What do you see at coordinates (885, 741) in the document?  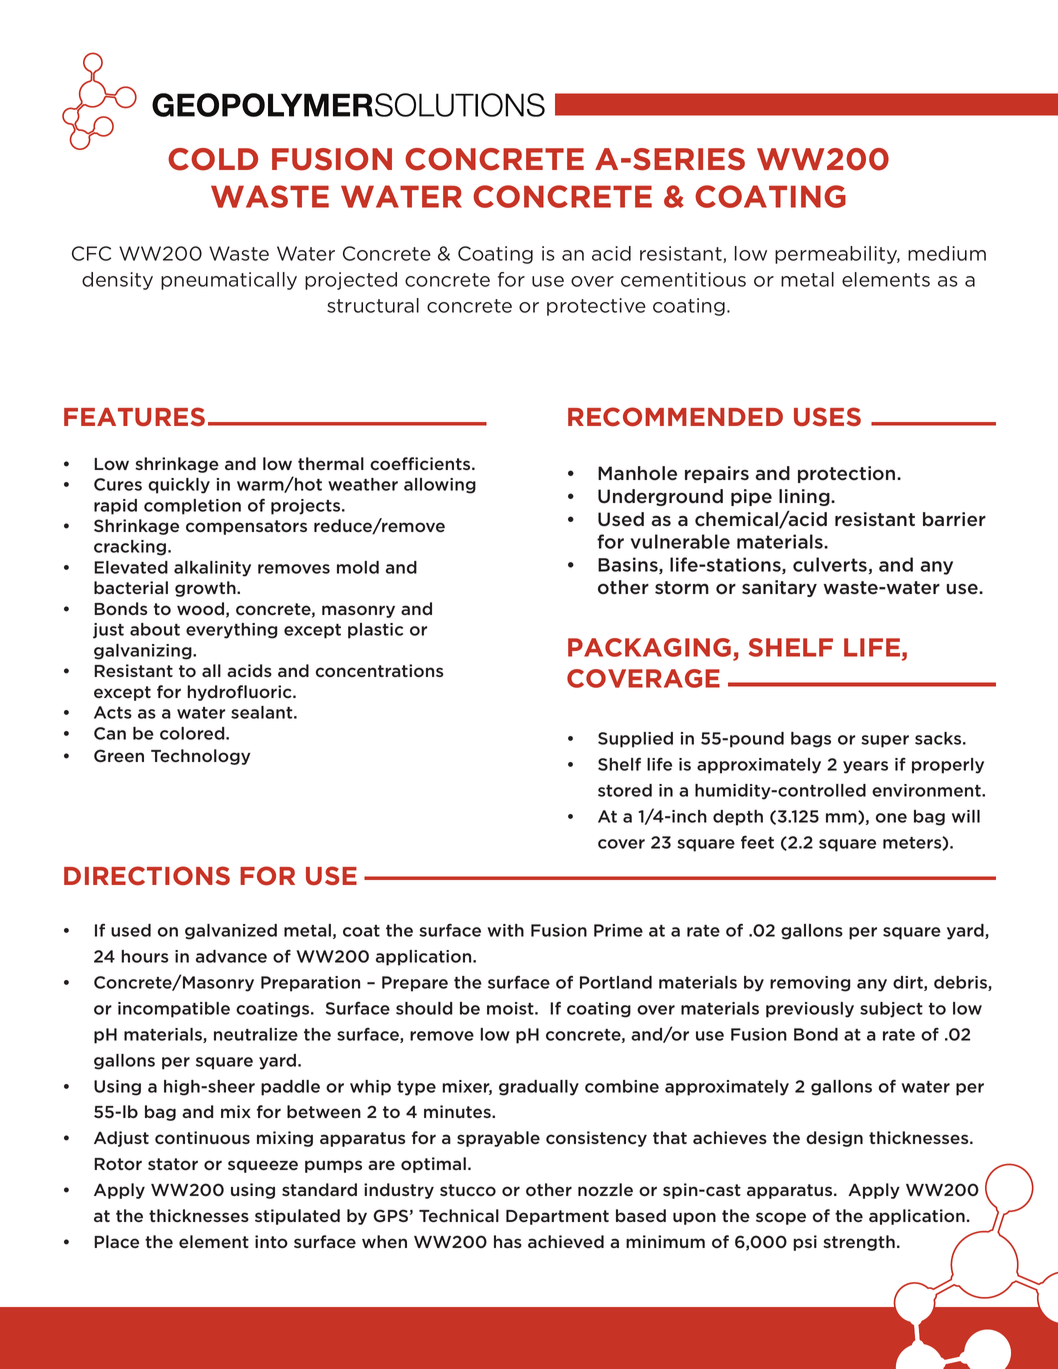 I see `super` at bounding box center [885, 741].
